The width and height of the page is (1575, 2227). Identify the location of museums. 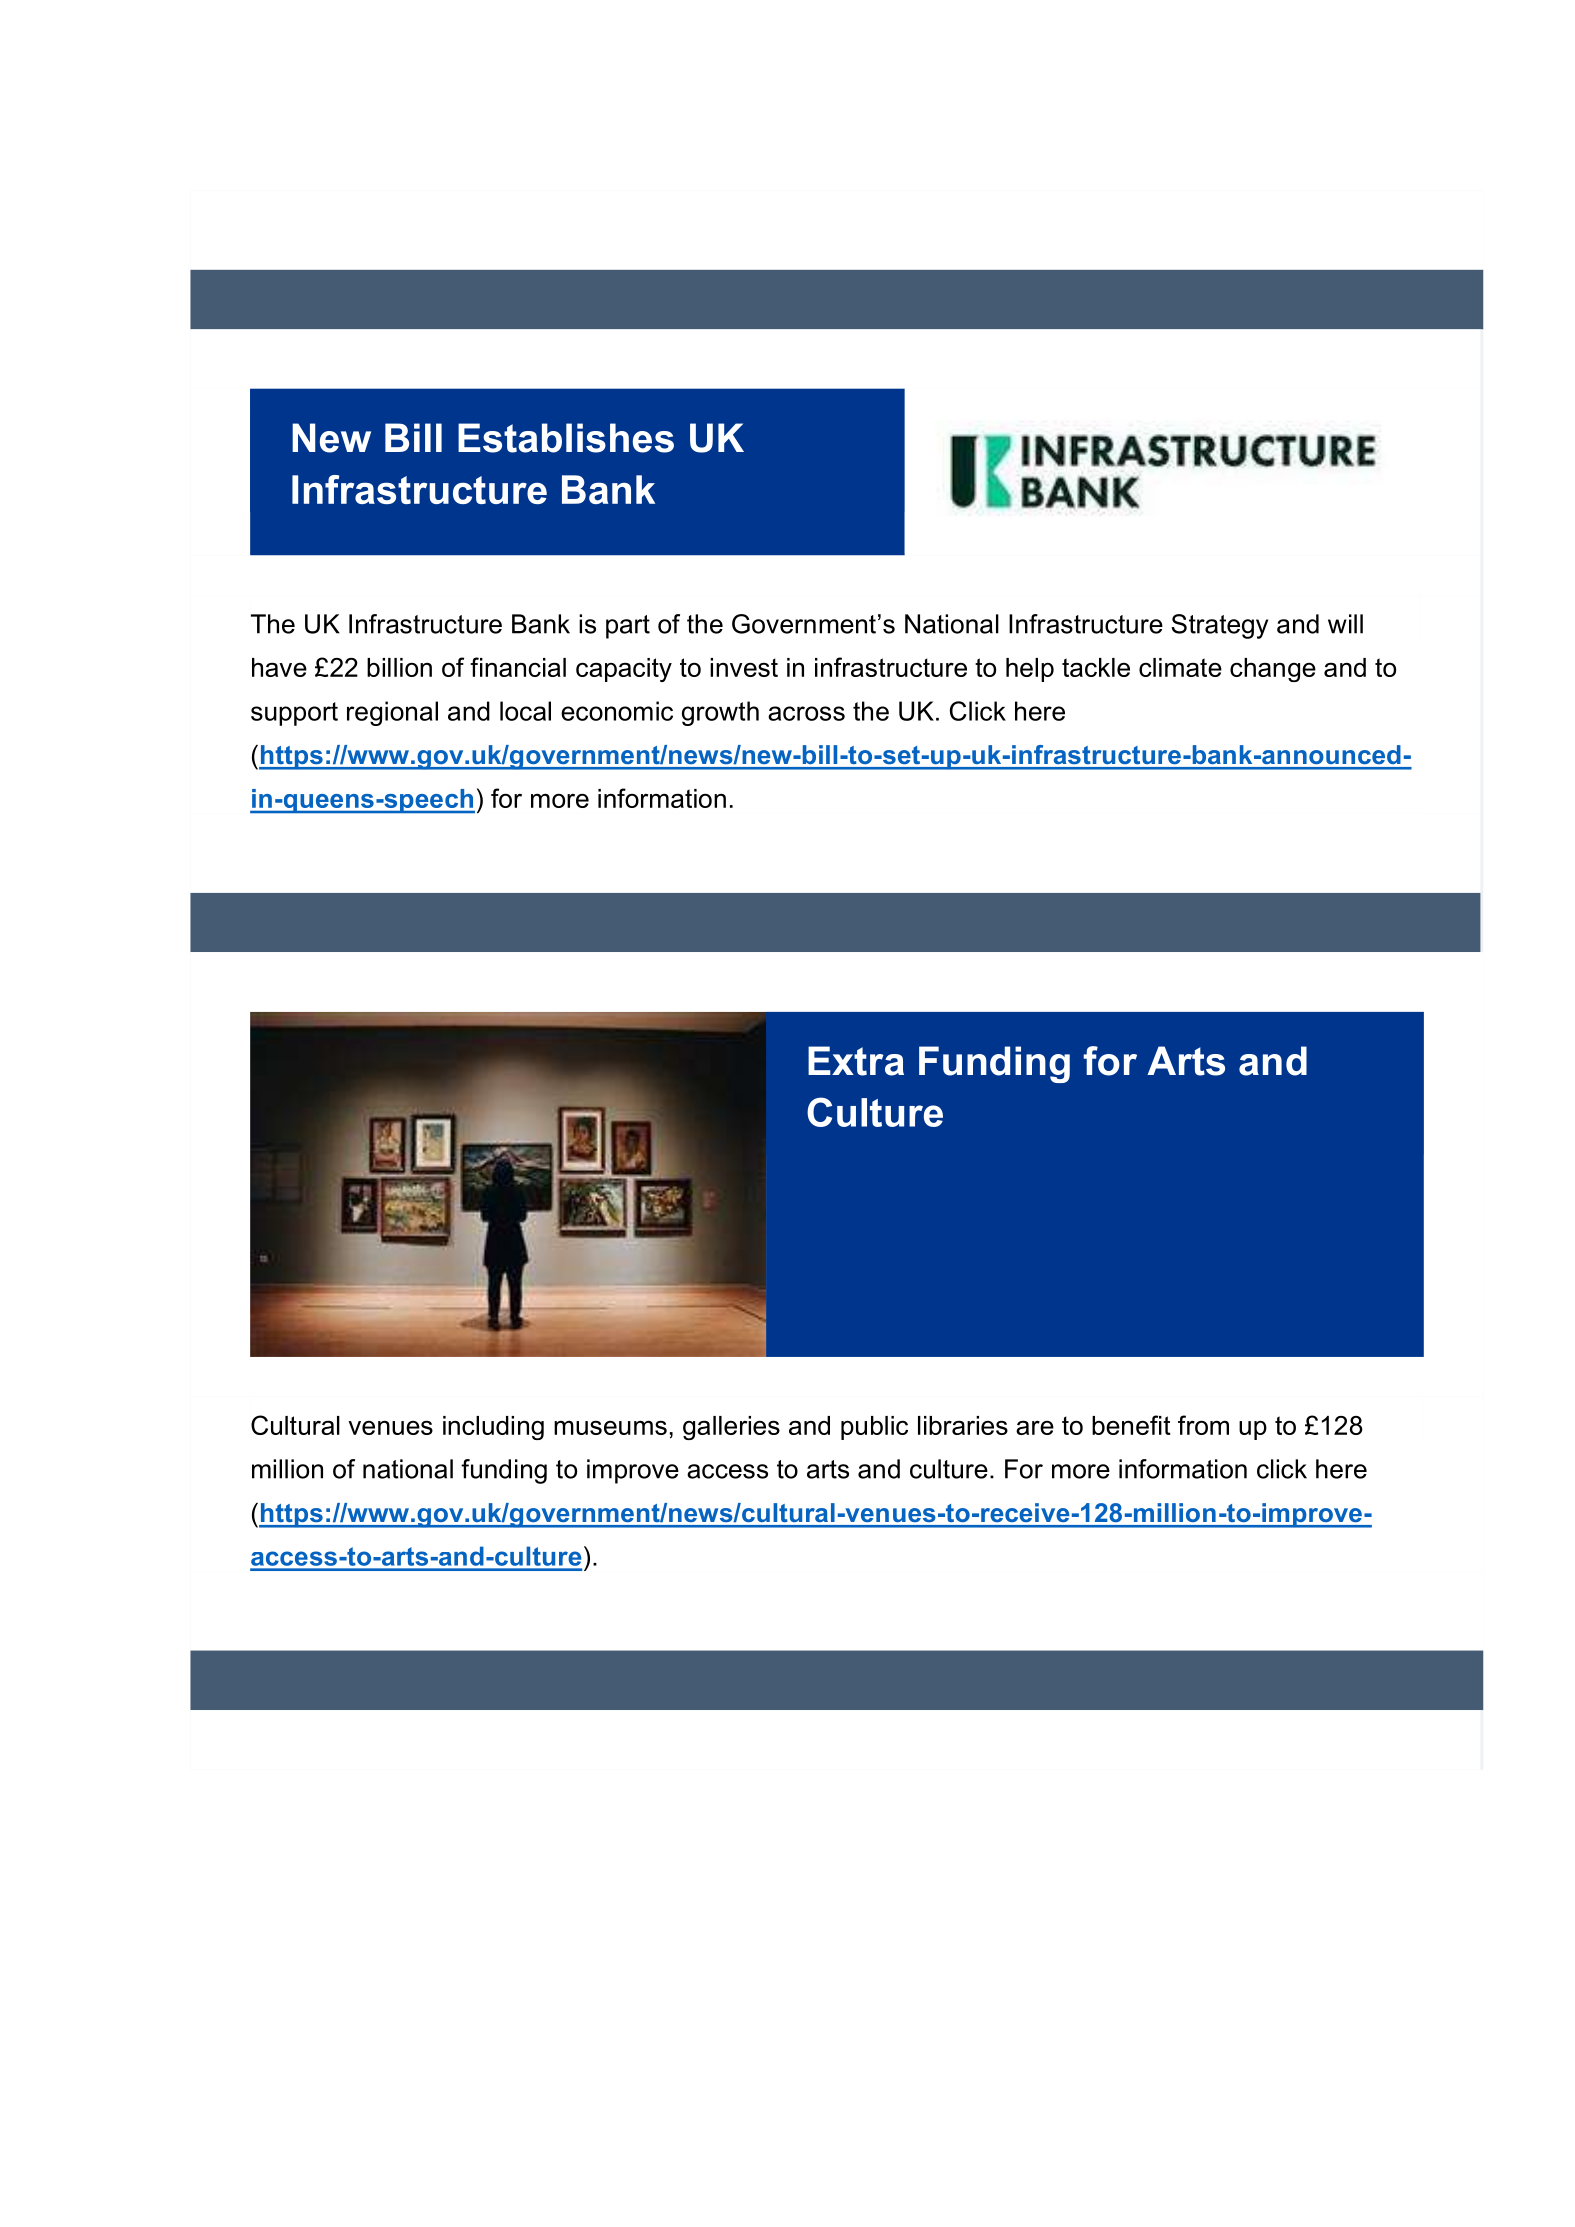
(610, 1427).
